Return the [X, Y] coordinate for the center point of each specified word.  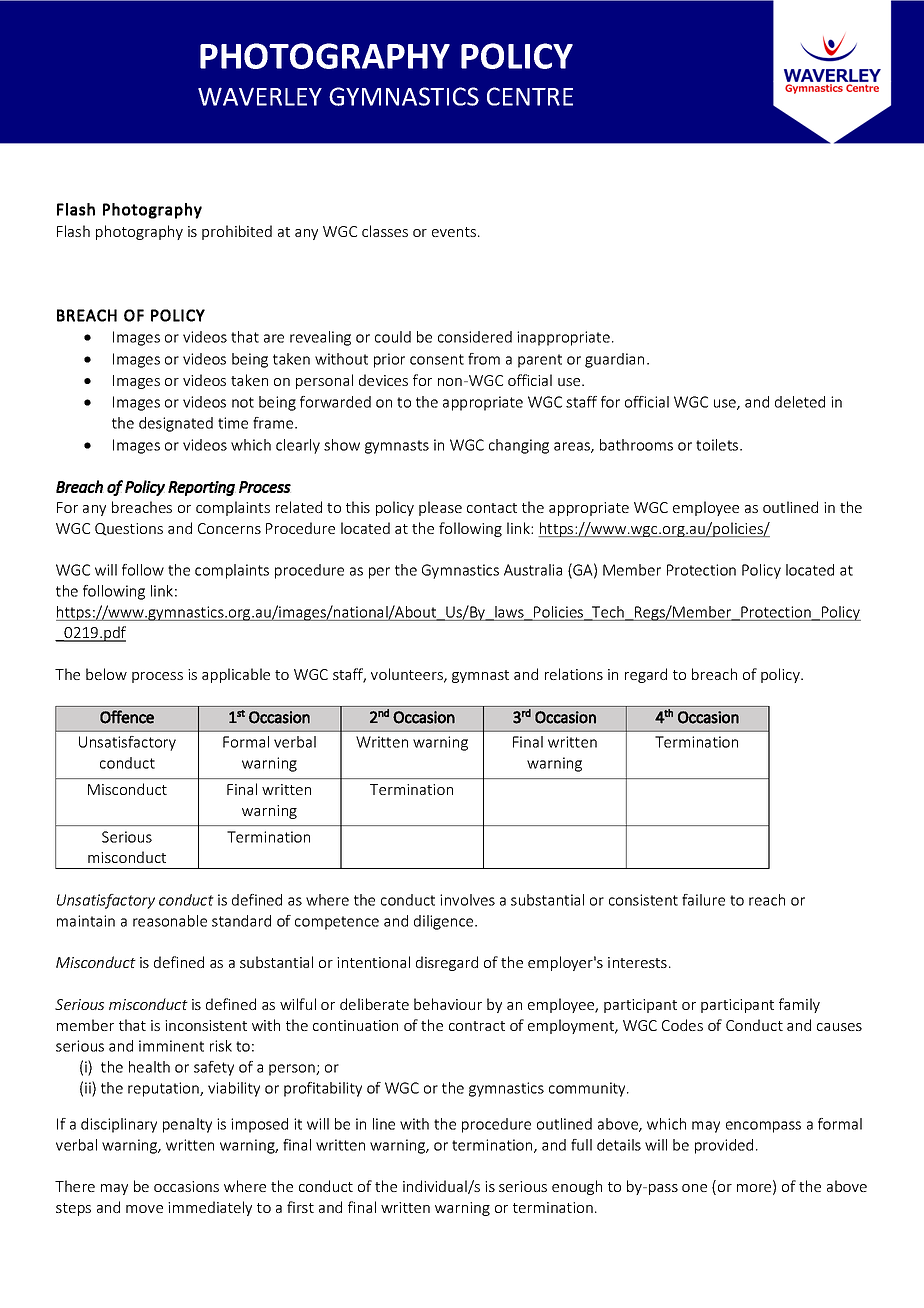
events [454, 232]
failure [703, 900]
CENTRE [530, 96]
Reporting [202, 488]
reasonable [170, 921]
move [144, 1209]
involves [467, 900]
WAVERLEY [260, 96]
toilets [718, 445]
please [440, 508]
